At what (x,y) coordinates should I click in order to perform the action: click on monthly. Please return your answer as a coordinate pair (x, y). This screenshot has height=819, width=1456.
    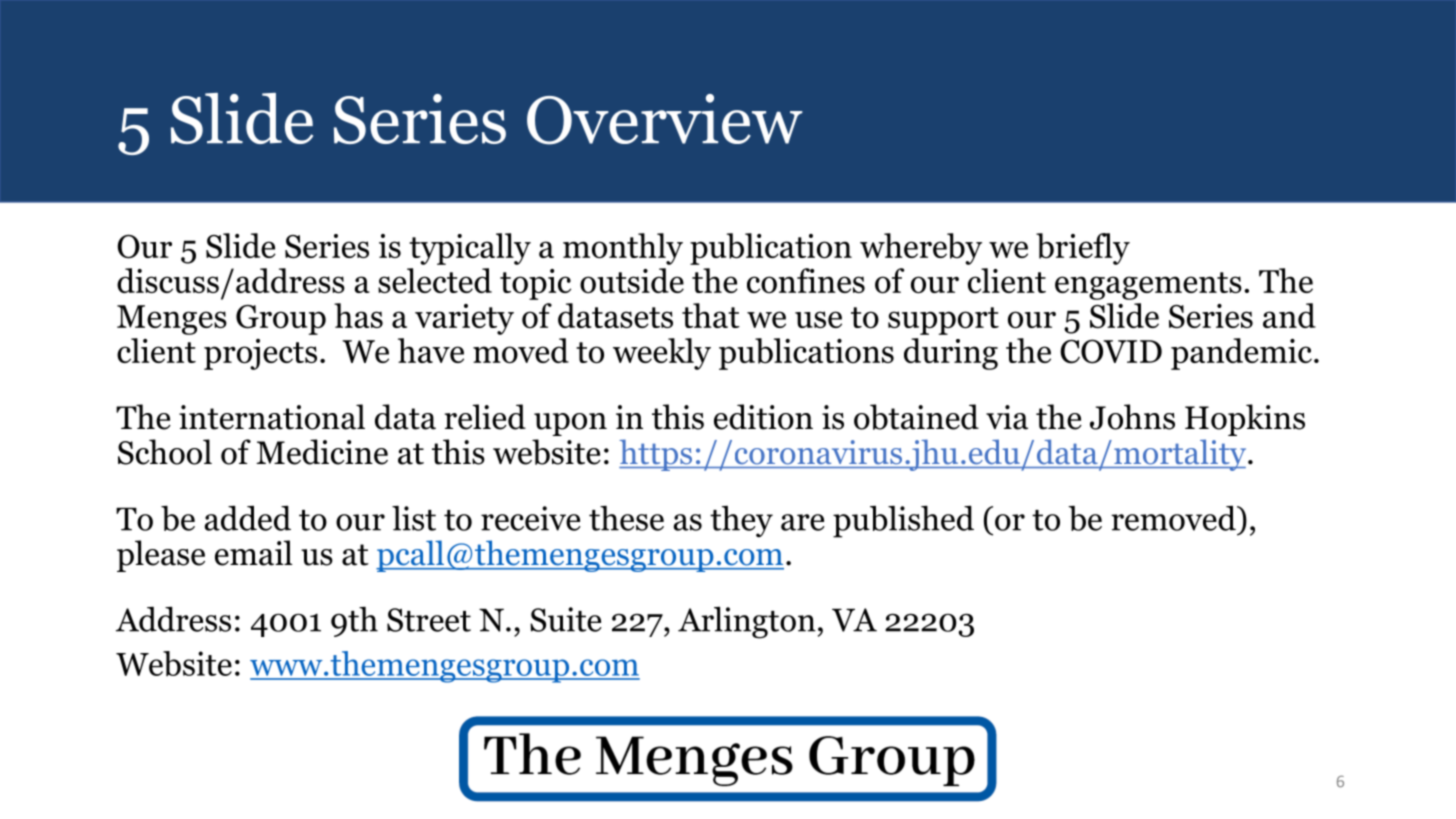
    Looking at the image, I should click on (623, 249).
